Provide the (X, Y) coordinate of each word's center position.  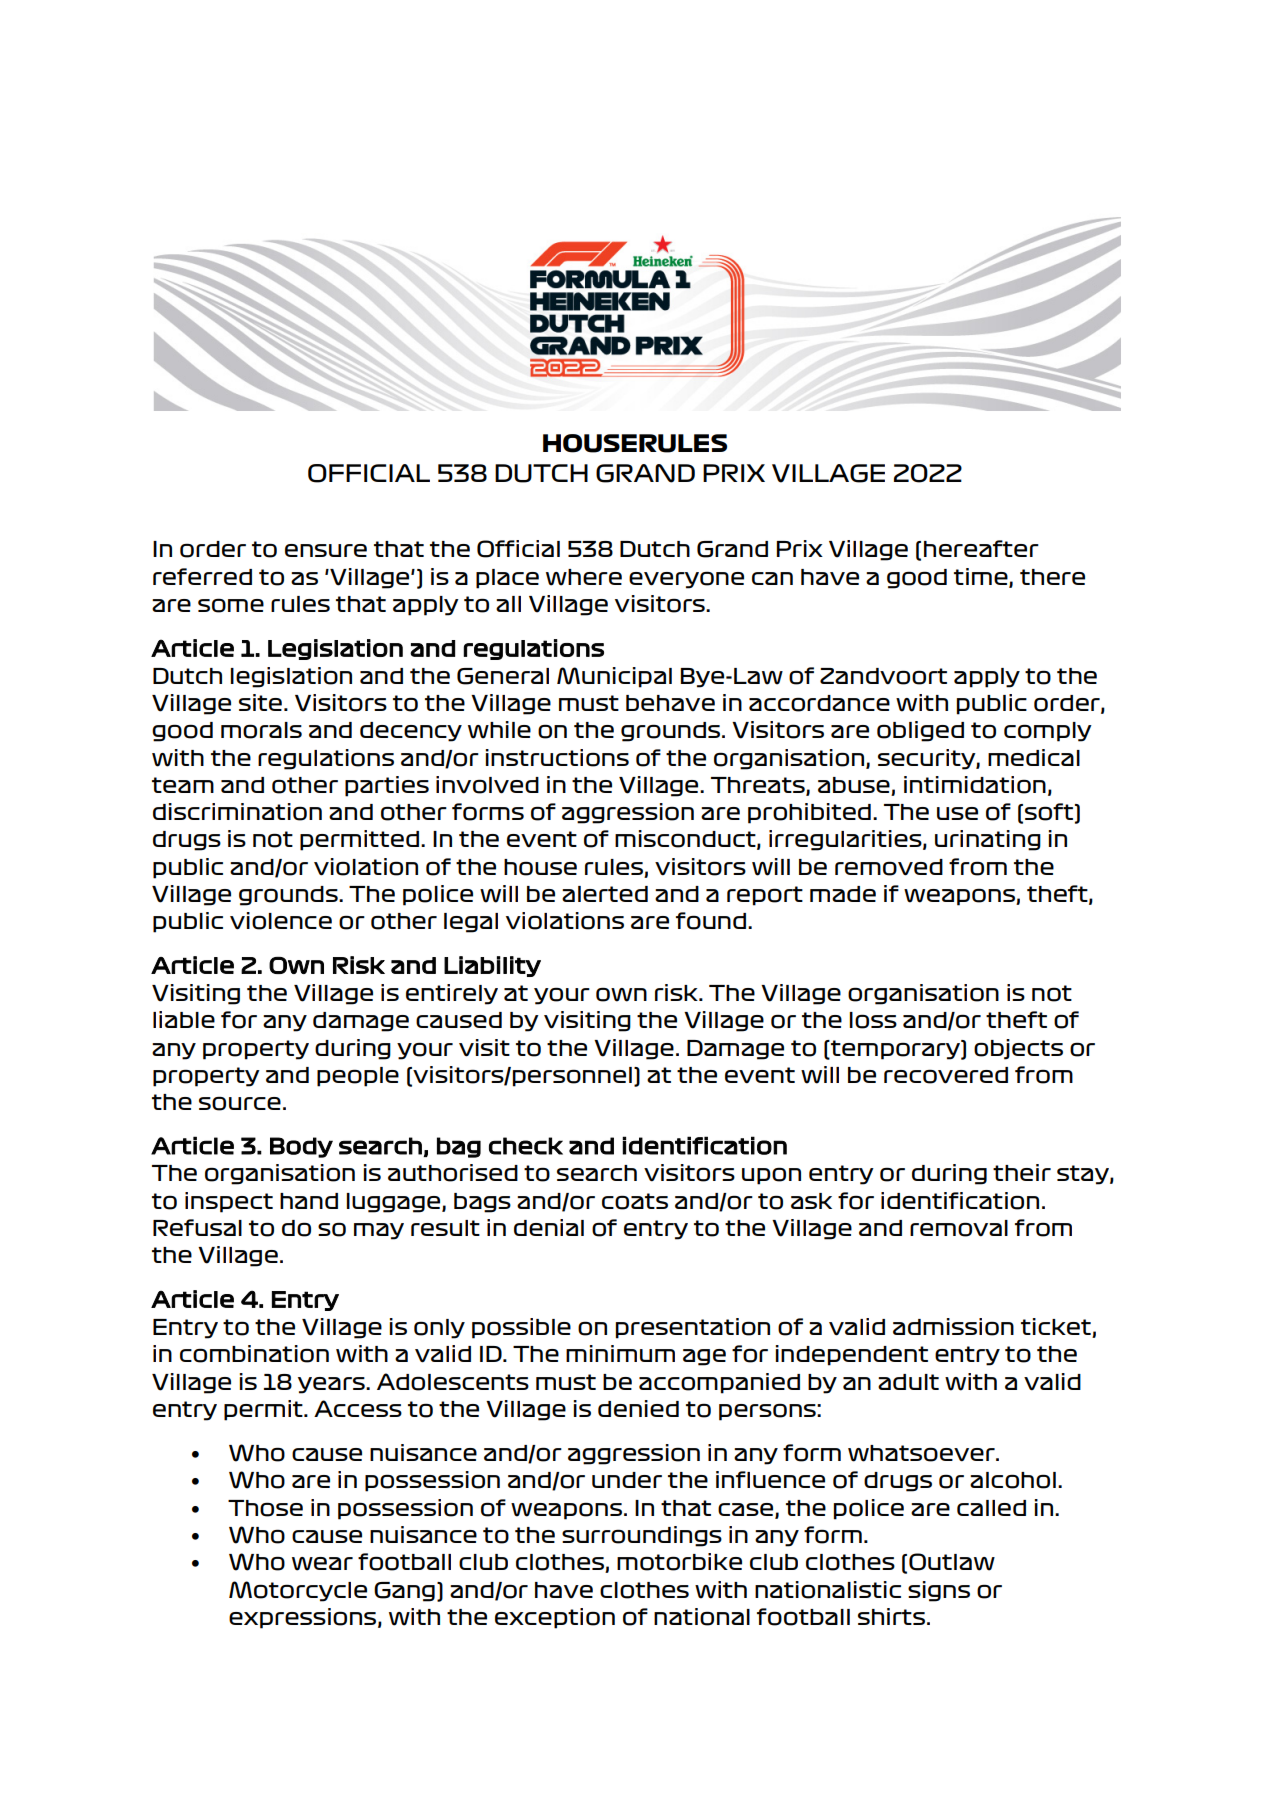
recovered (946, 1075)
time (982, 578)
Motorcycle (298, 1591)
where (584, 577)
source (240, 1103)
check (526, 1146)
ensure (326, 550)
